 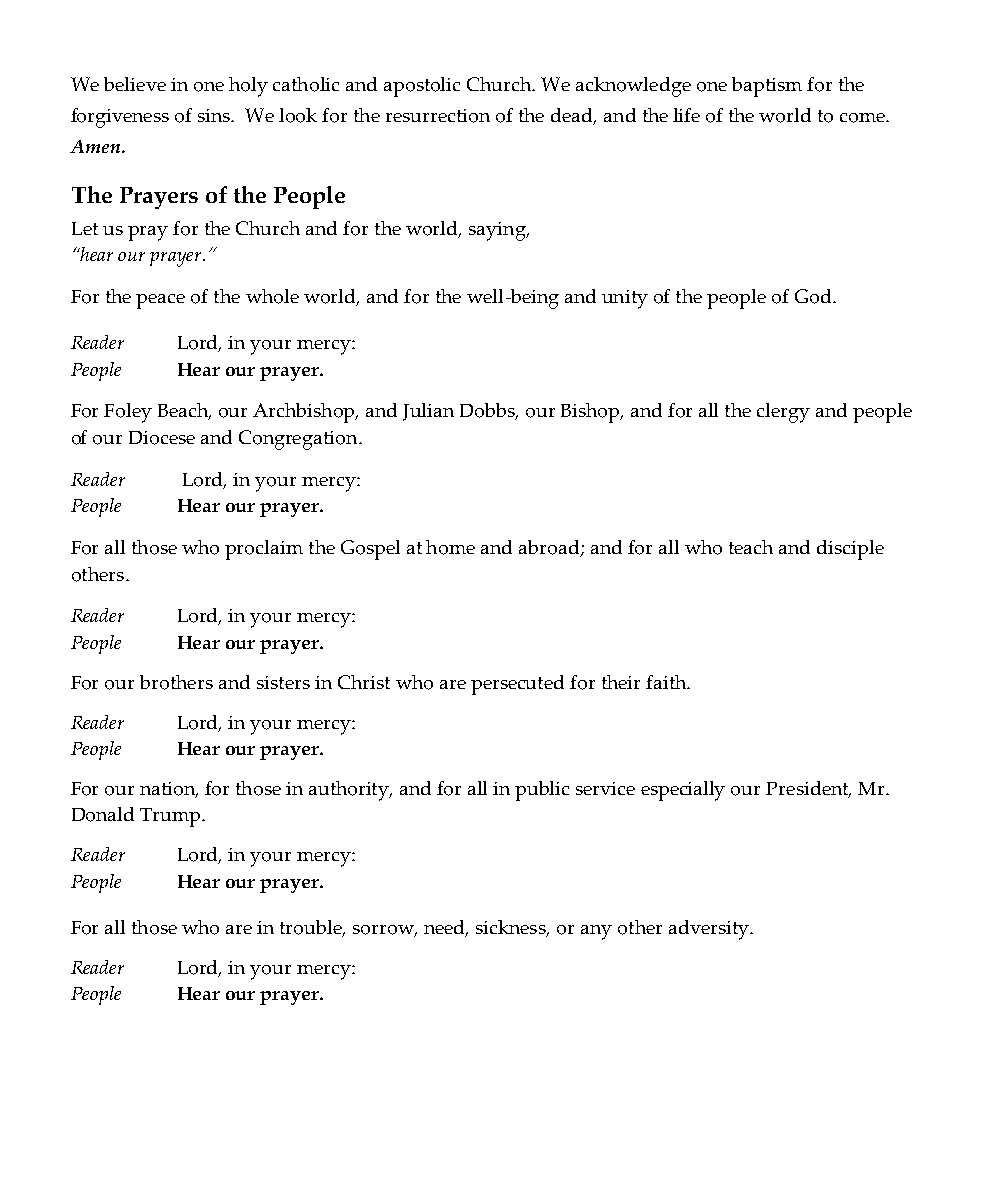 What do you see at coordinates (667, 682) in the screenshot?
I see `faith` at bounding box center [667, 682].
